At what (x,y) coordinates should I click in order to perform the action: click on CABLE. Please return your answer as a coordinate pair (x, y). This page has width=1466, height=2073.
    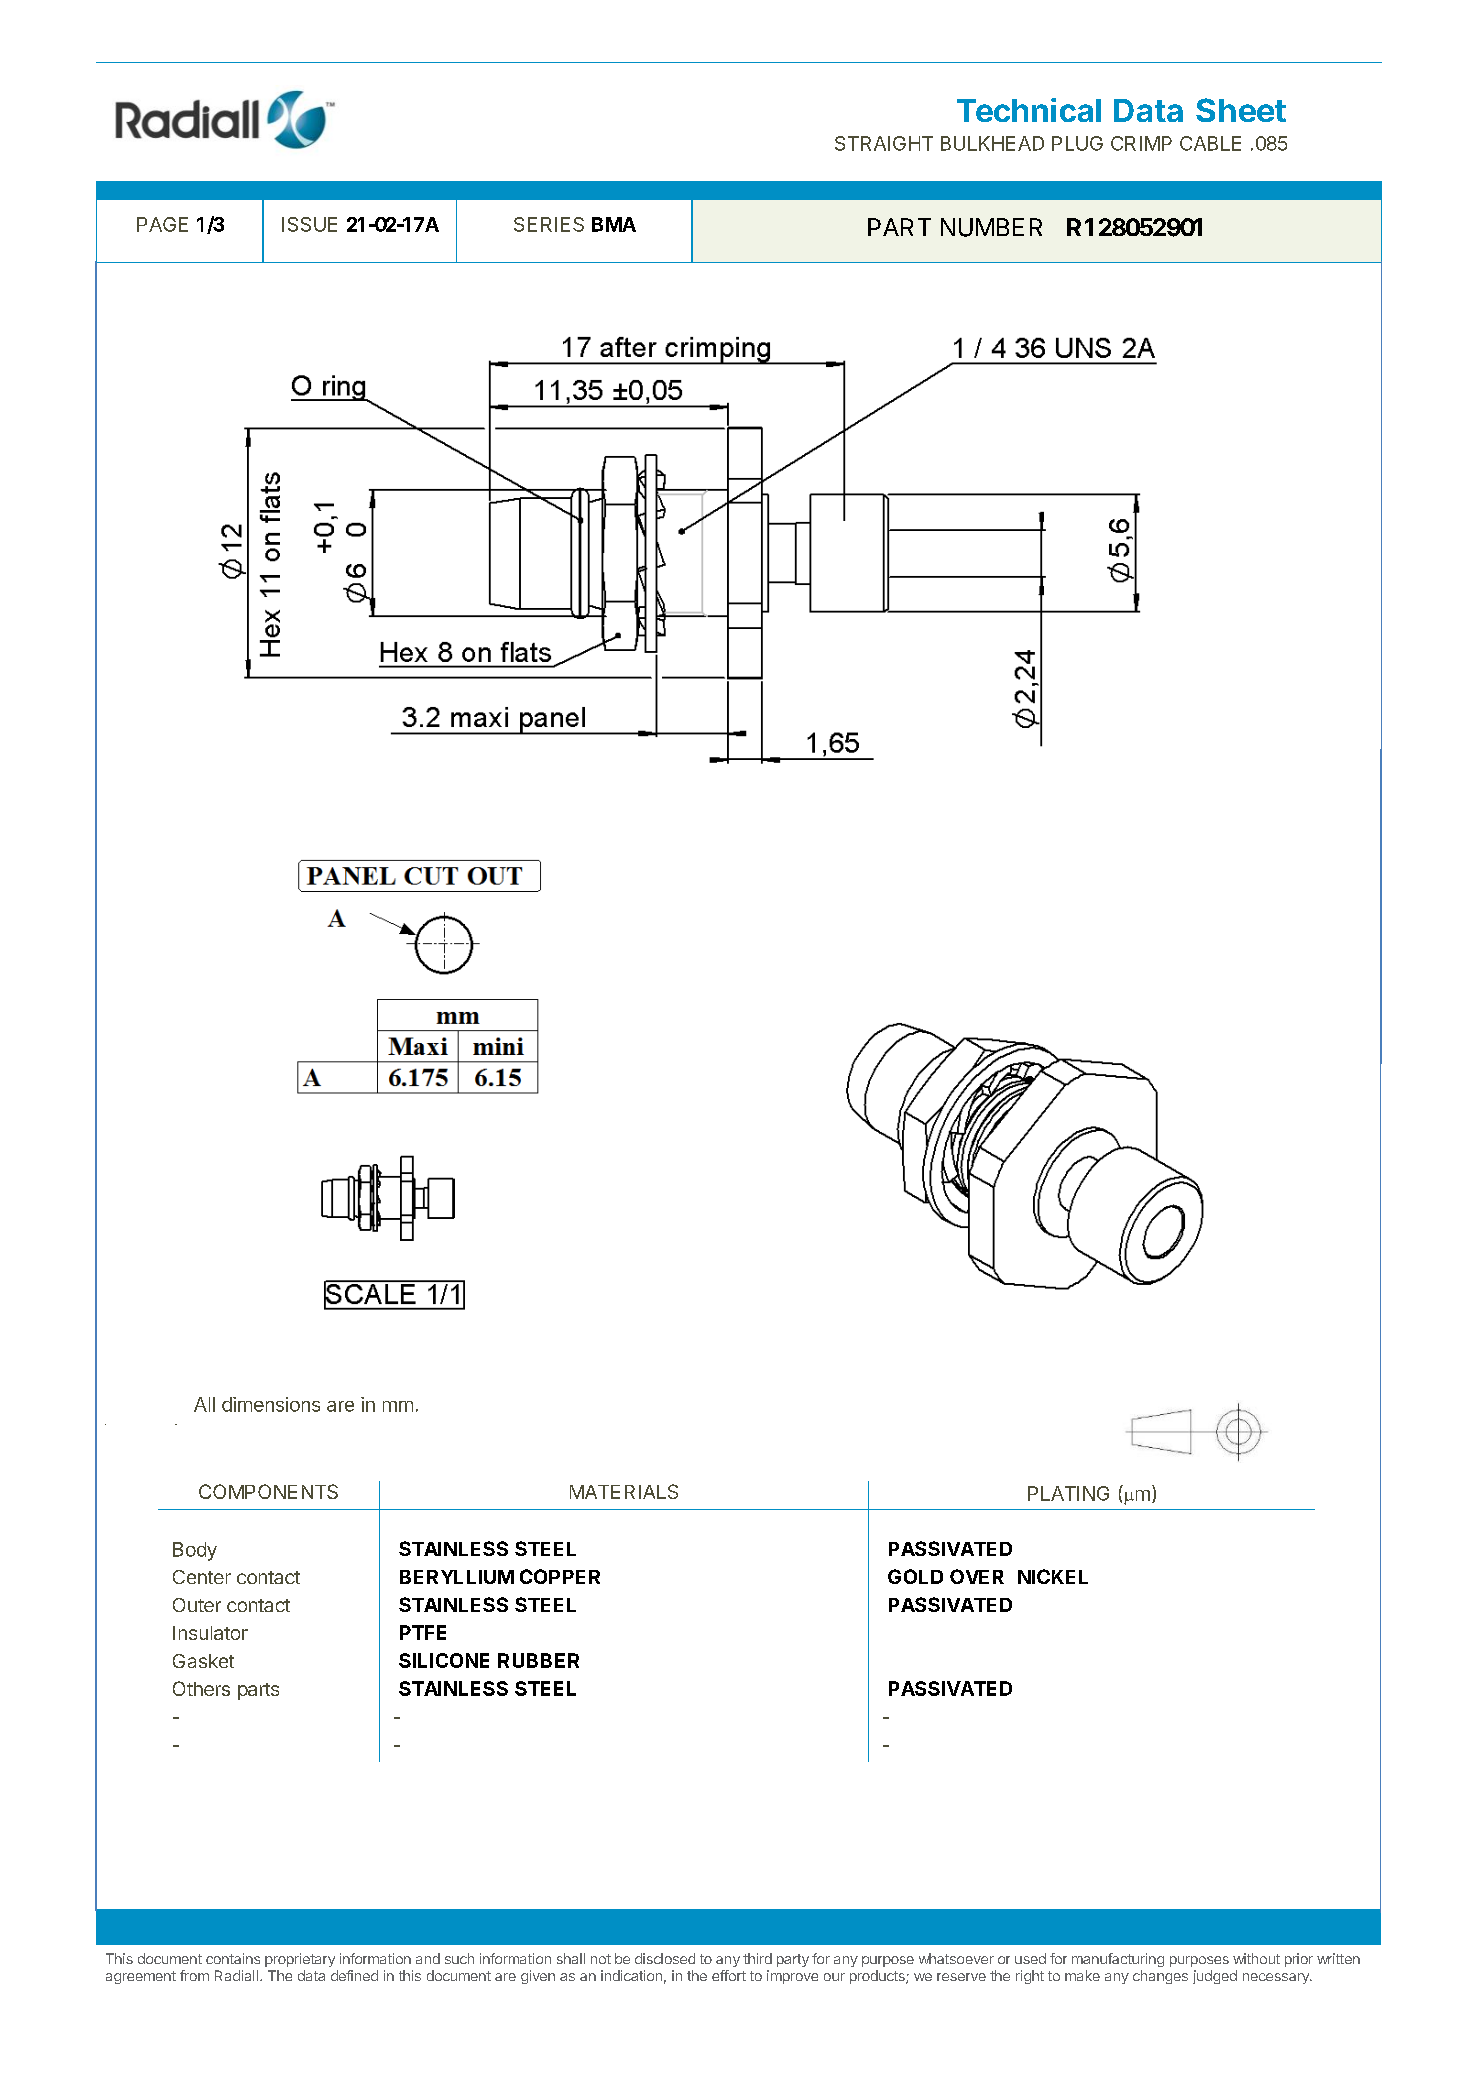
    Looking at the image, I should click on (1210, 143).
